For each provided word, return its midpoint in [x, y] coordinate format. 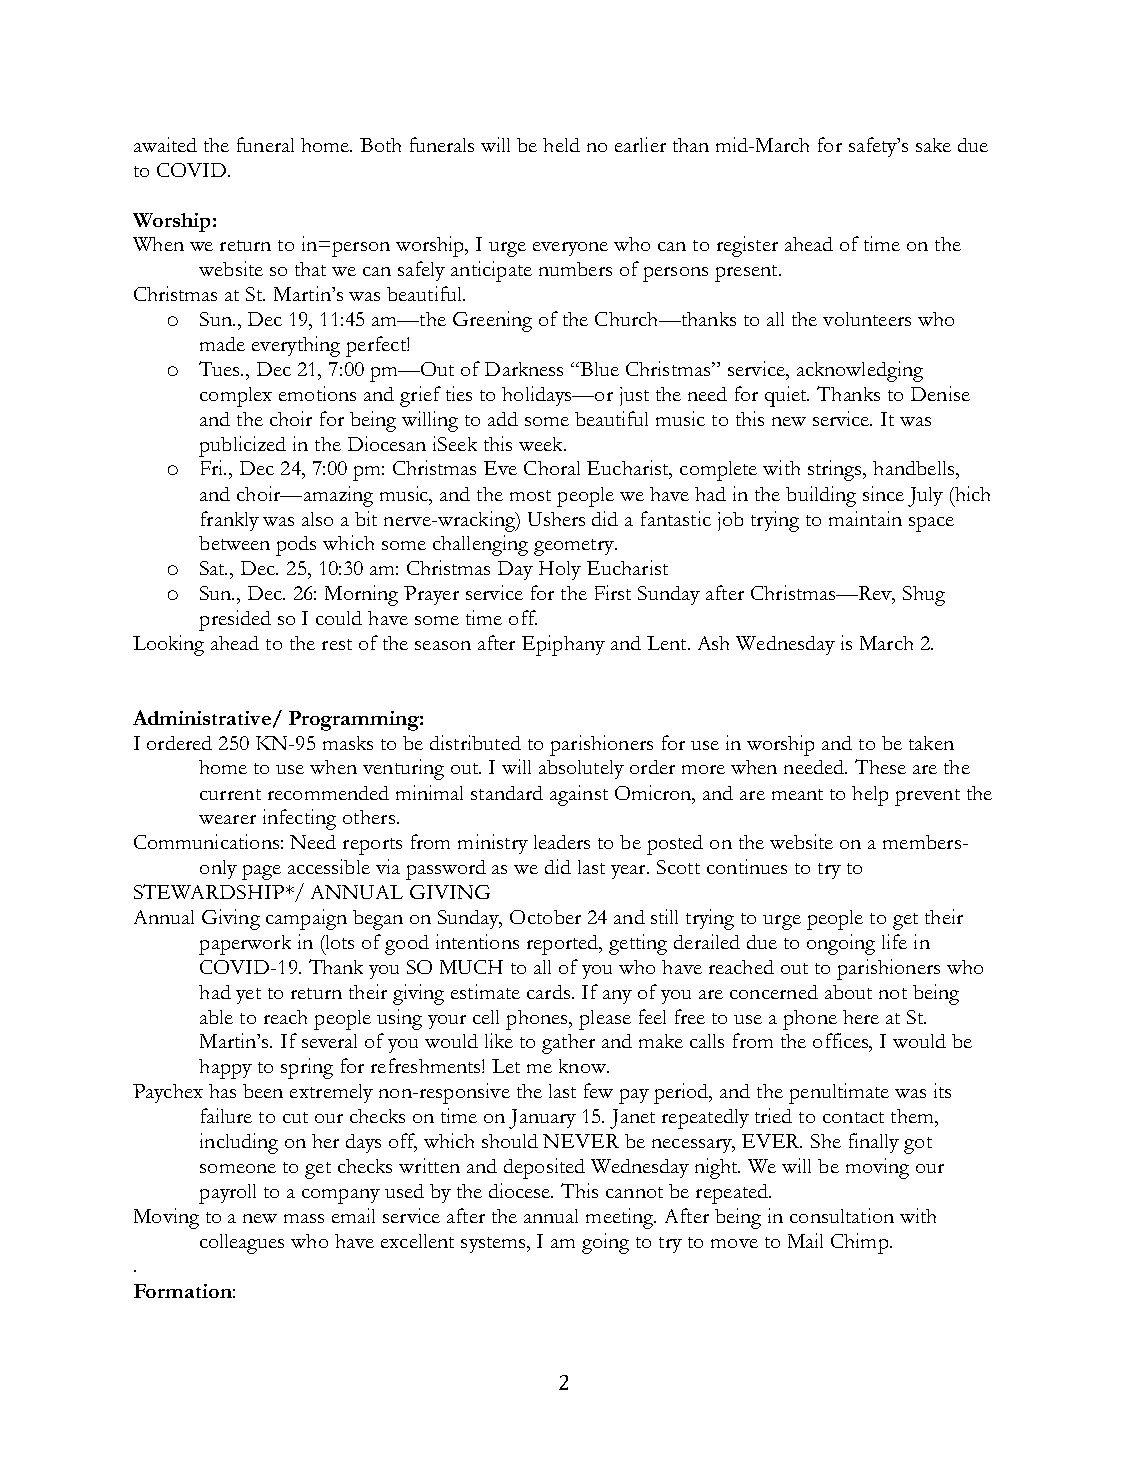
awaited [165, 144]
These [880, 766]
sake [933, 145]
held [561, 145]
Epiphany [563, 645]
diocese [521, 1190]
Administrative [202, 717]
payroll [227, 1194]
